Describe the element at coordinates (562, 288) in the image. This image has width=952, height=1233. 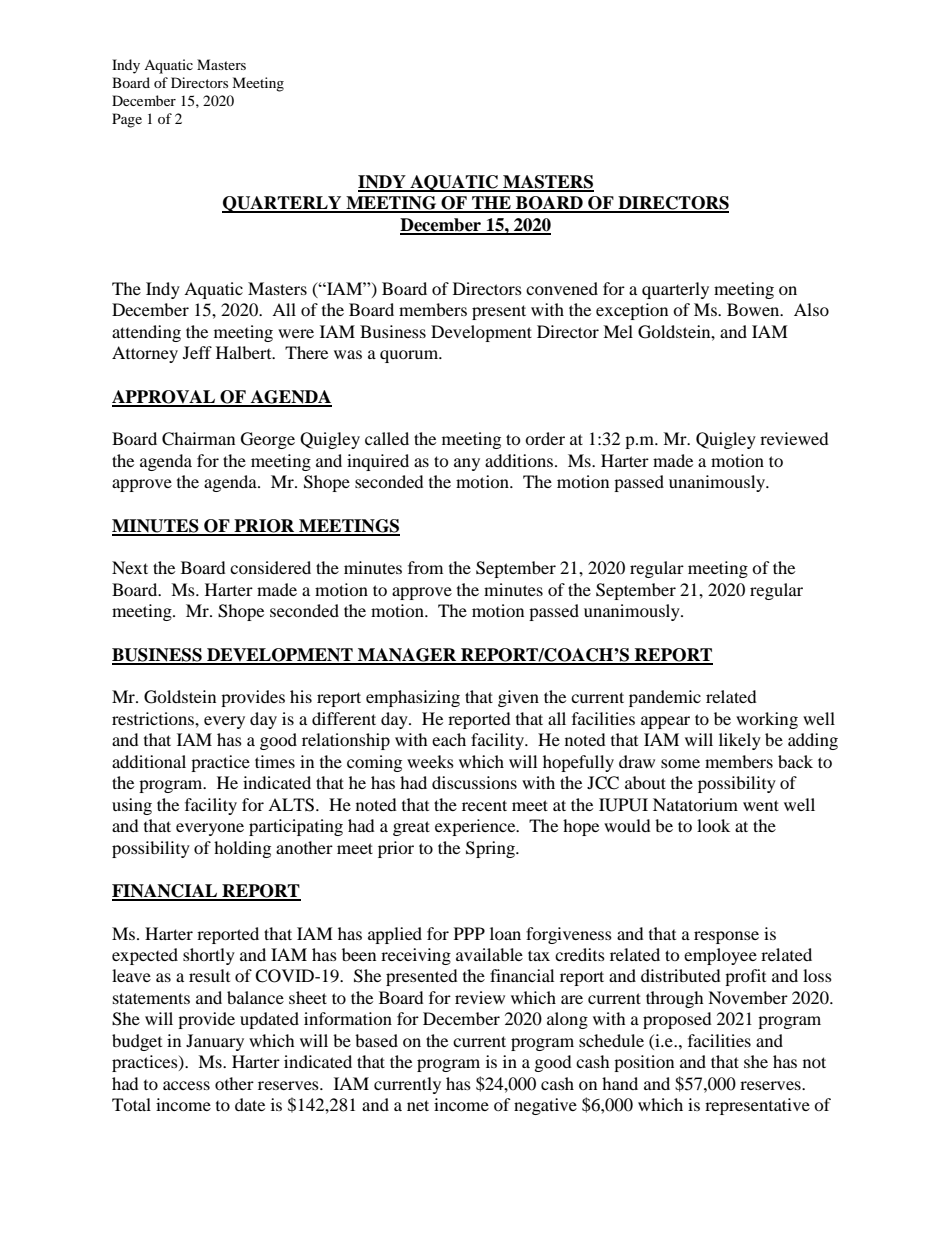
I see `convened` at that location.
